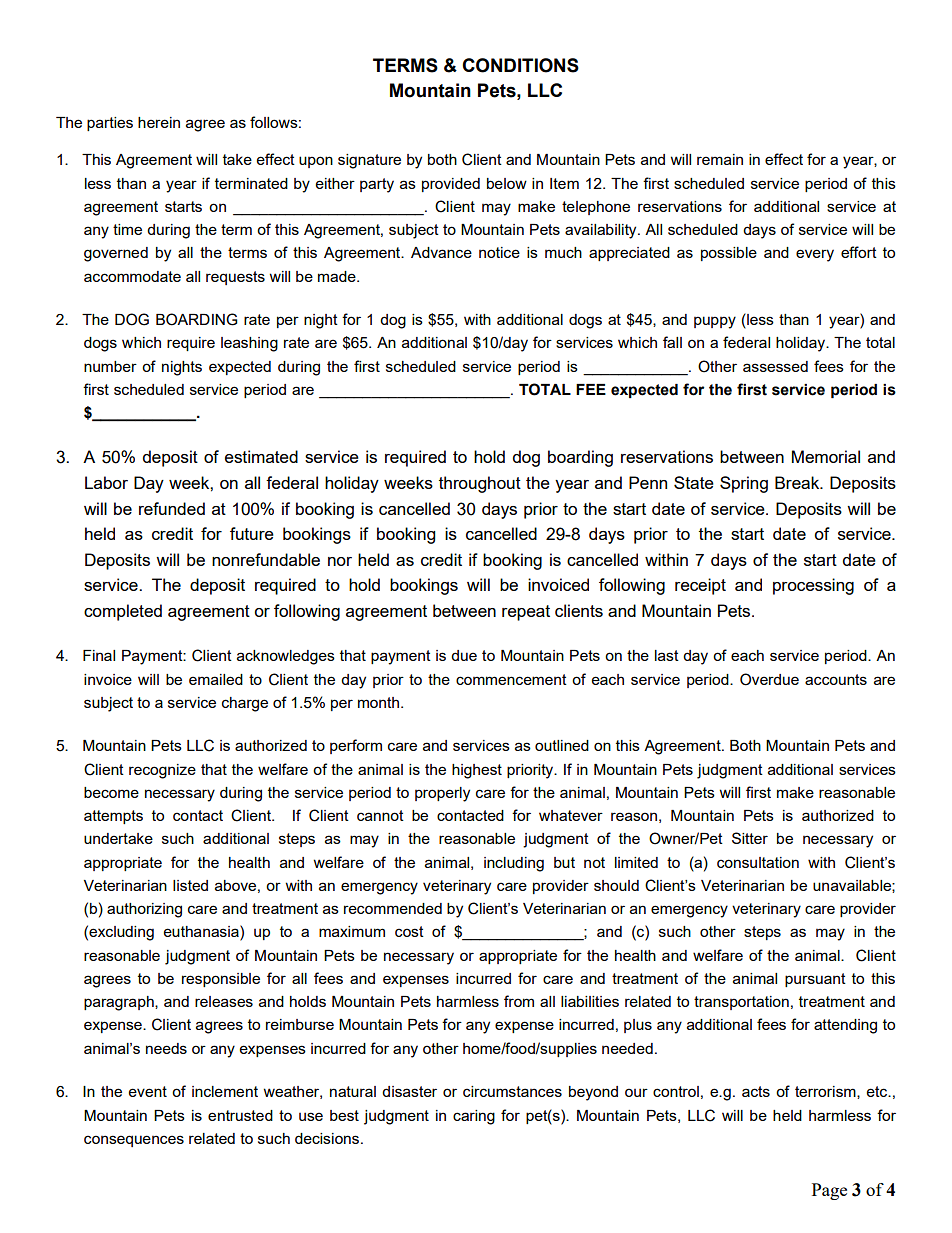  What do you see at coordinates (720, 159) in the screenshot?
I see `remain` at bounding box center [720, 159].
